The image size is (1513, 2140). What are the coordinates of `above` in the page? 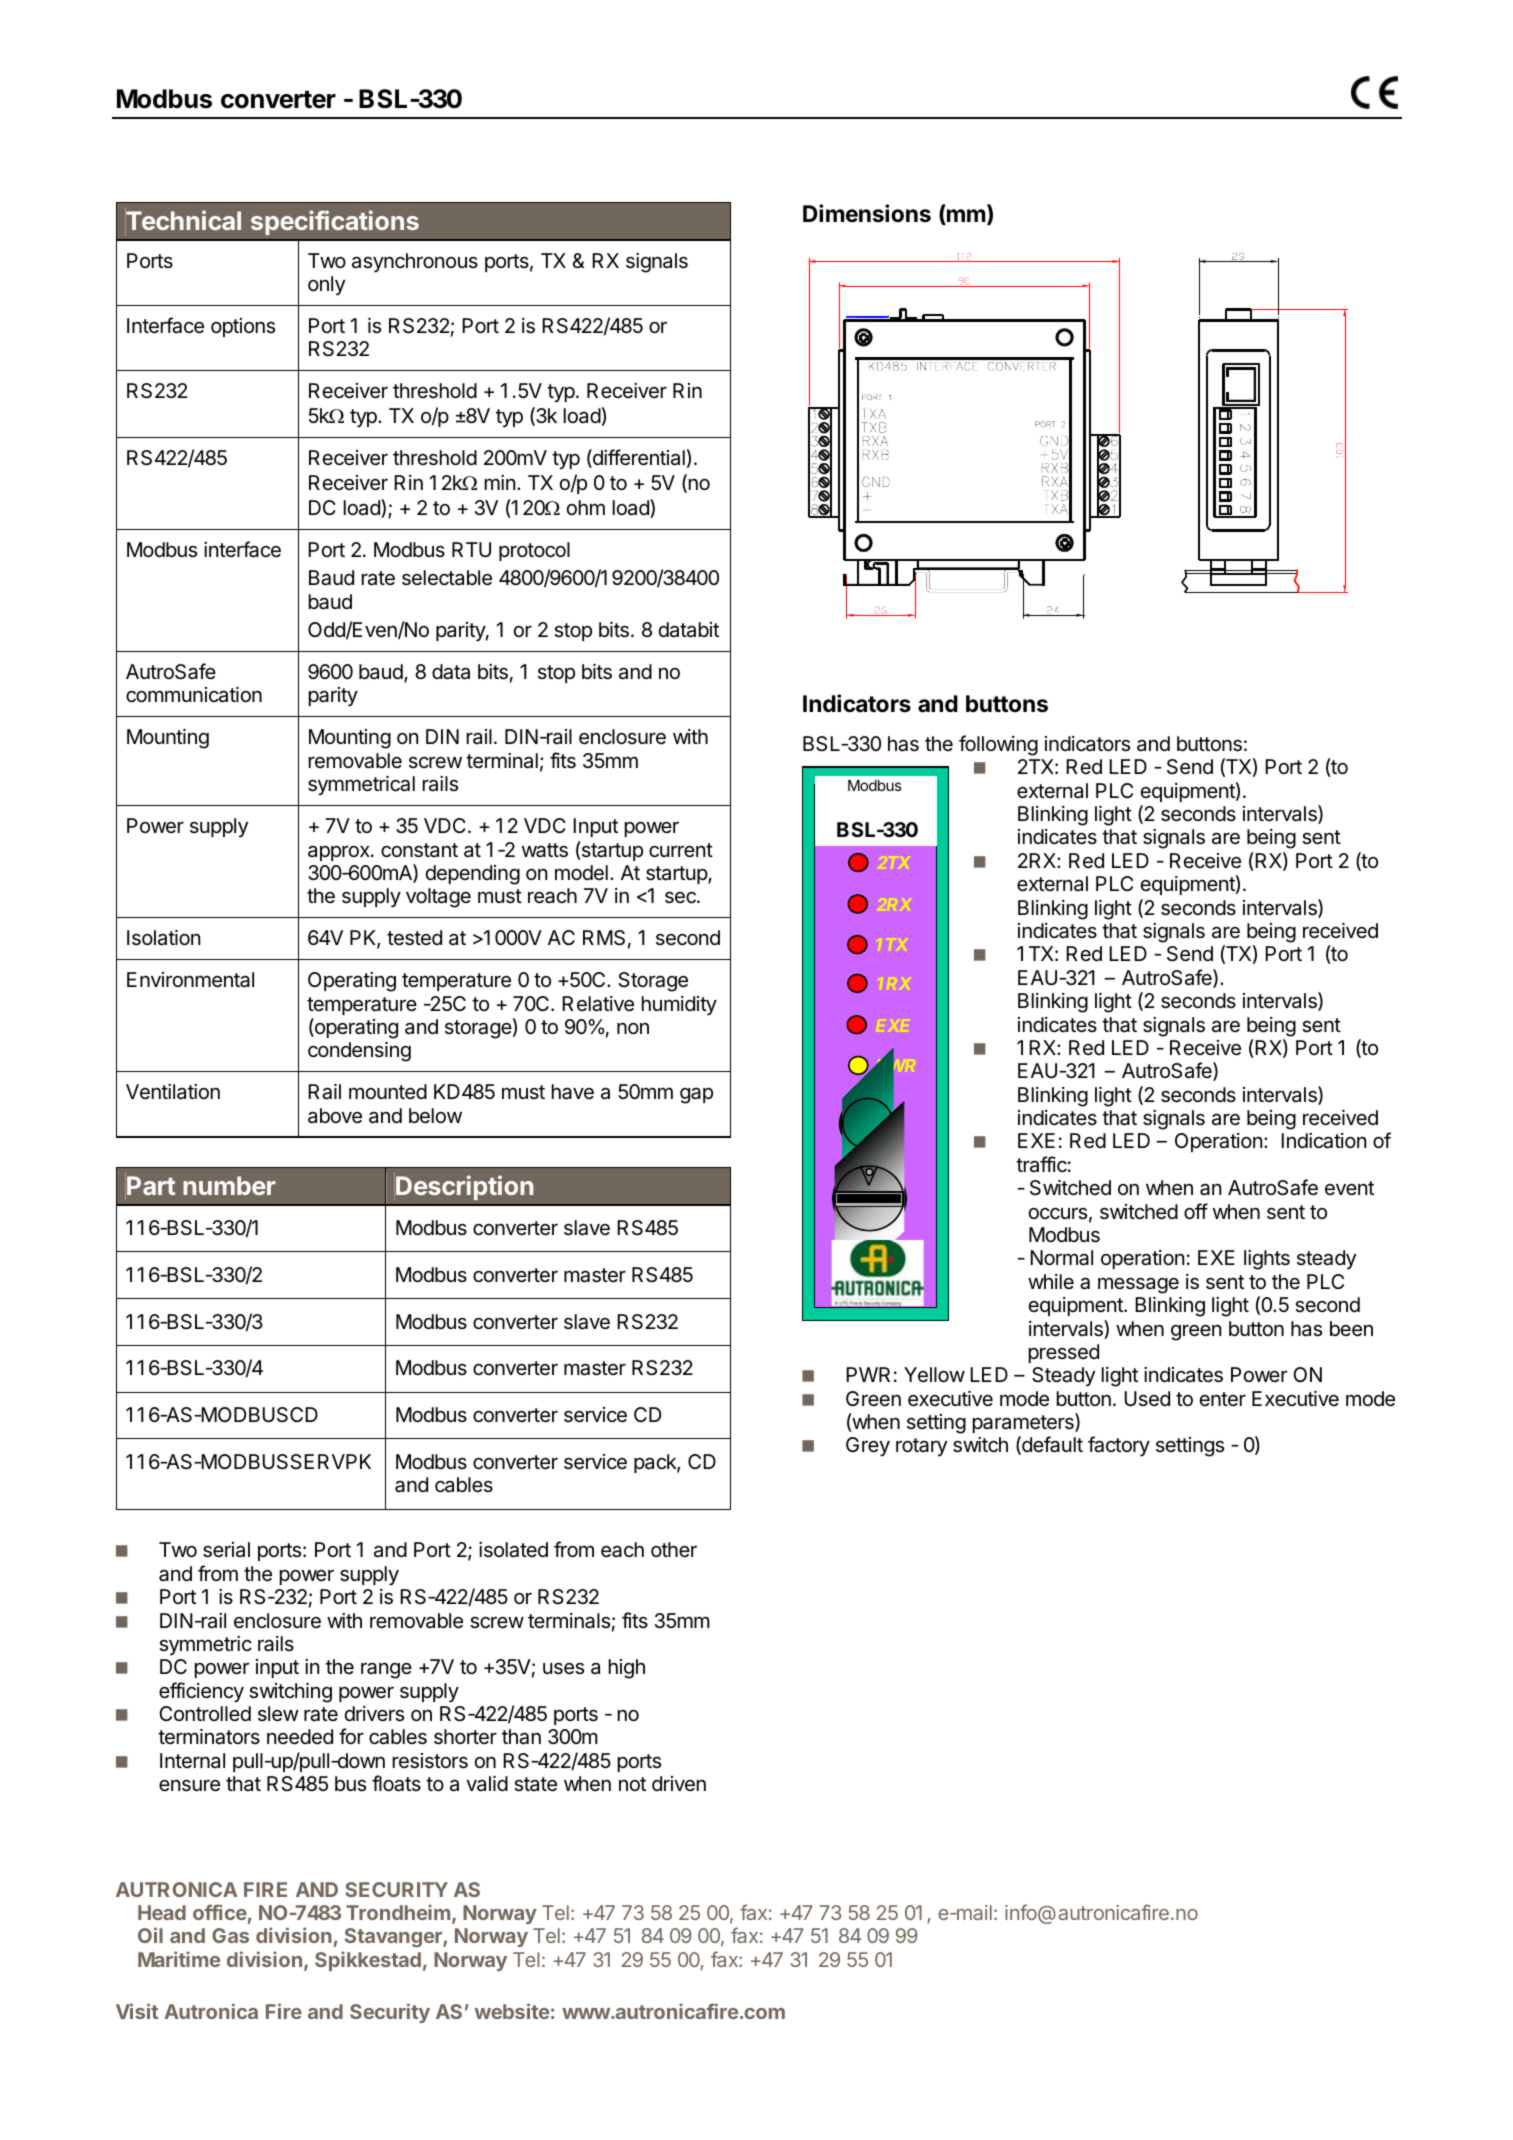 It's located at (335, 1116).
